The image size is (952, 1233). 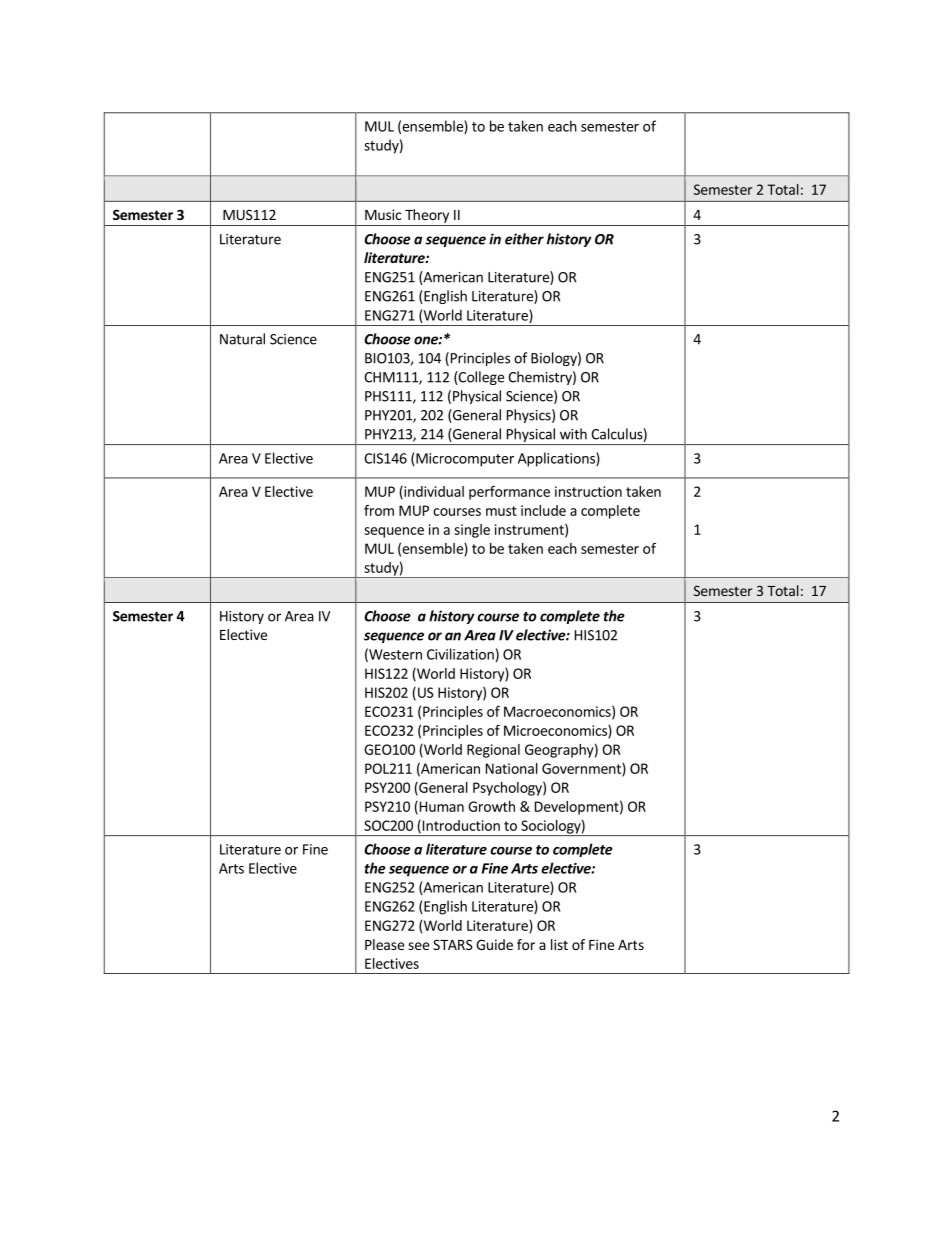 What do you see at coordinates (383, 214) in the screenshot?
I see `Music` at bounding box center [383, 214].
